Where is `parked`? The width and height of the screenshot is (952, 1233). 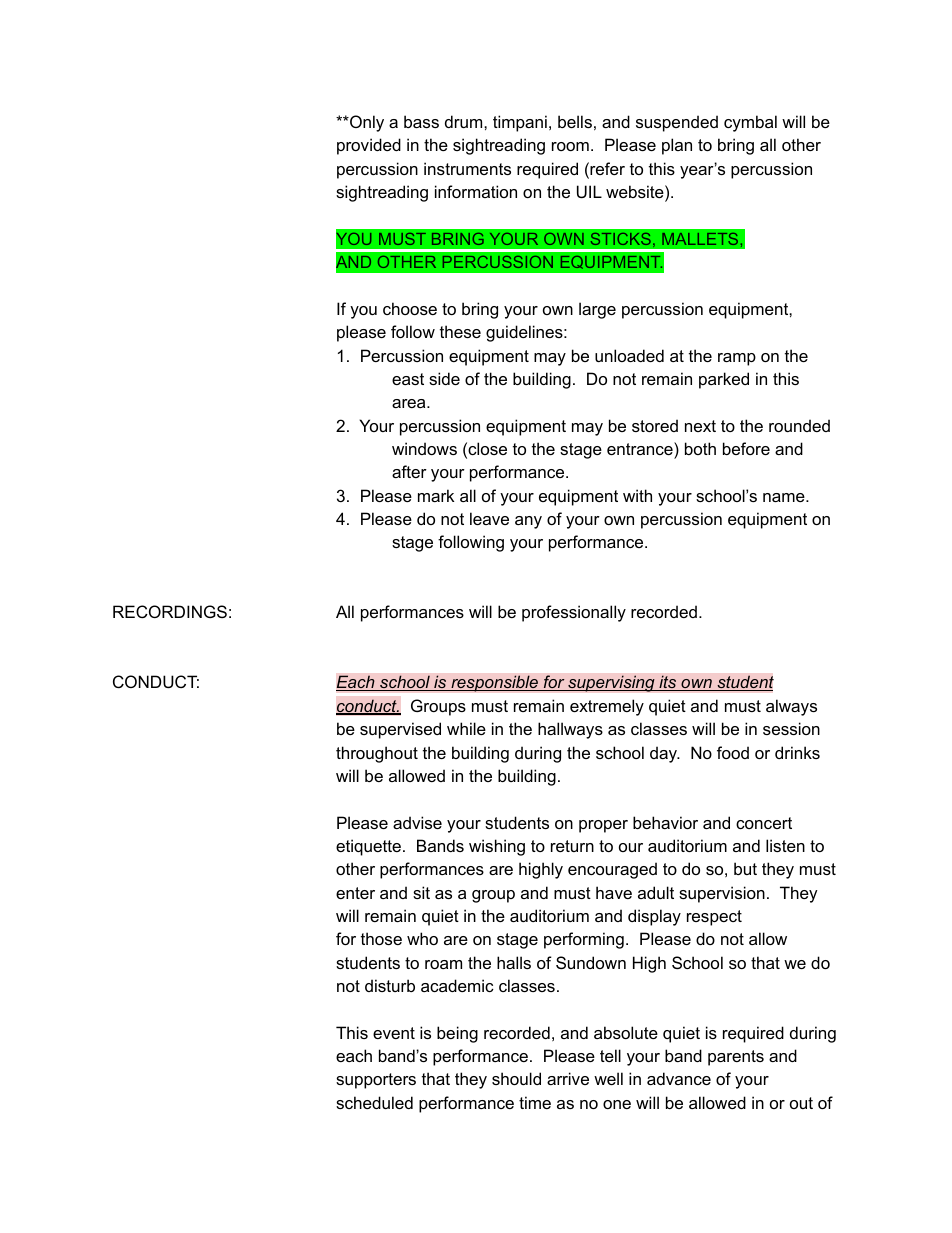
parked is located at coordinates (724, 380).
